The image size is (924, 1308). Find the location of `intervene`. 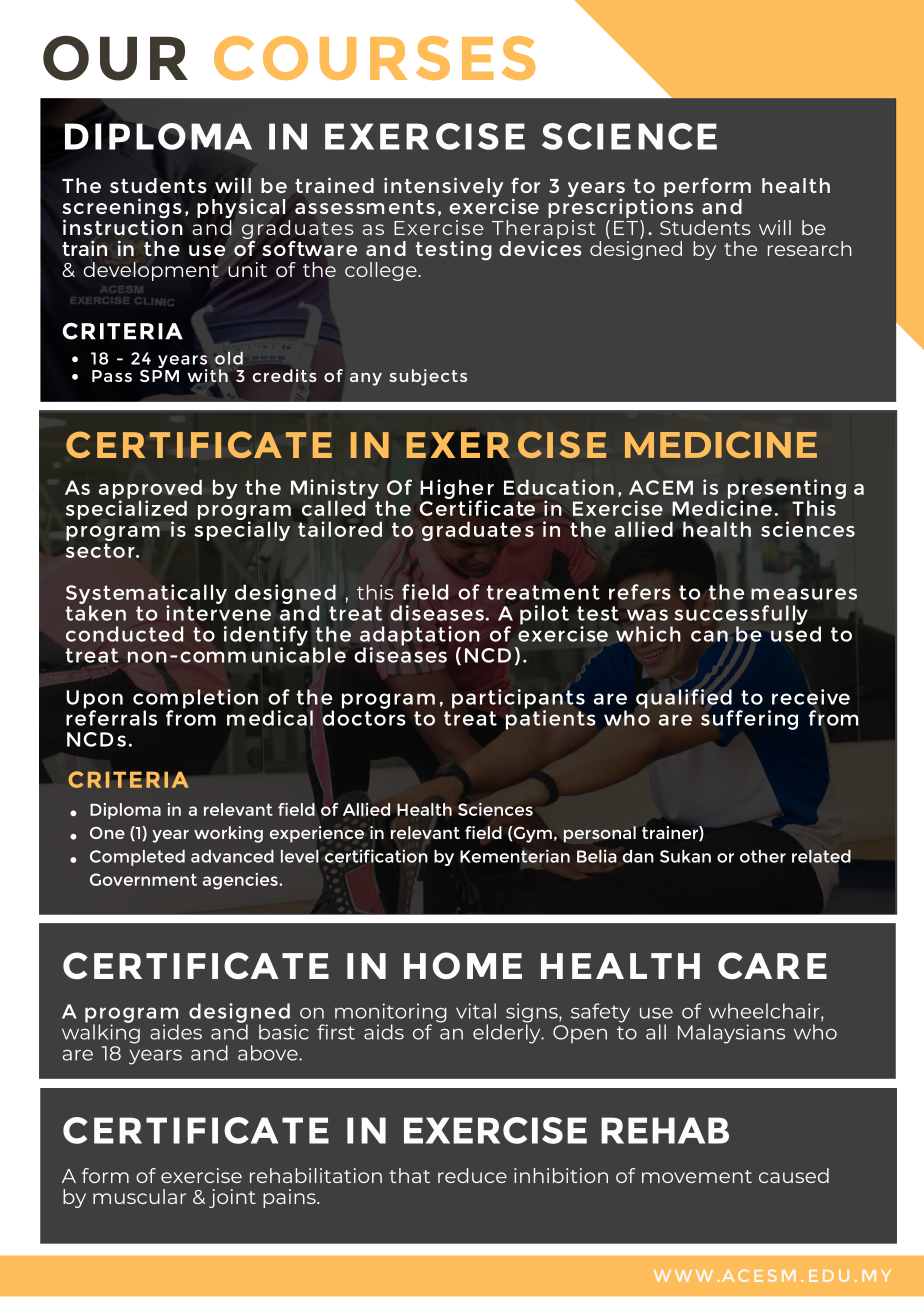

intervene is located at coordinates (218, 612).
